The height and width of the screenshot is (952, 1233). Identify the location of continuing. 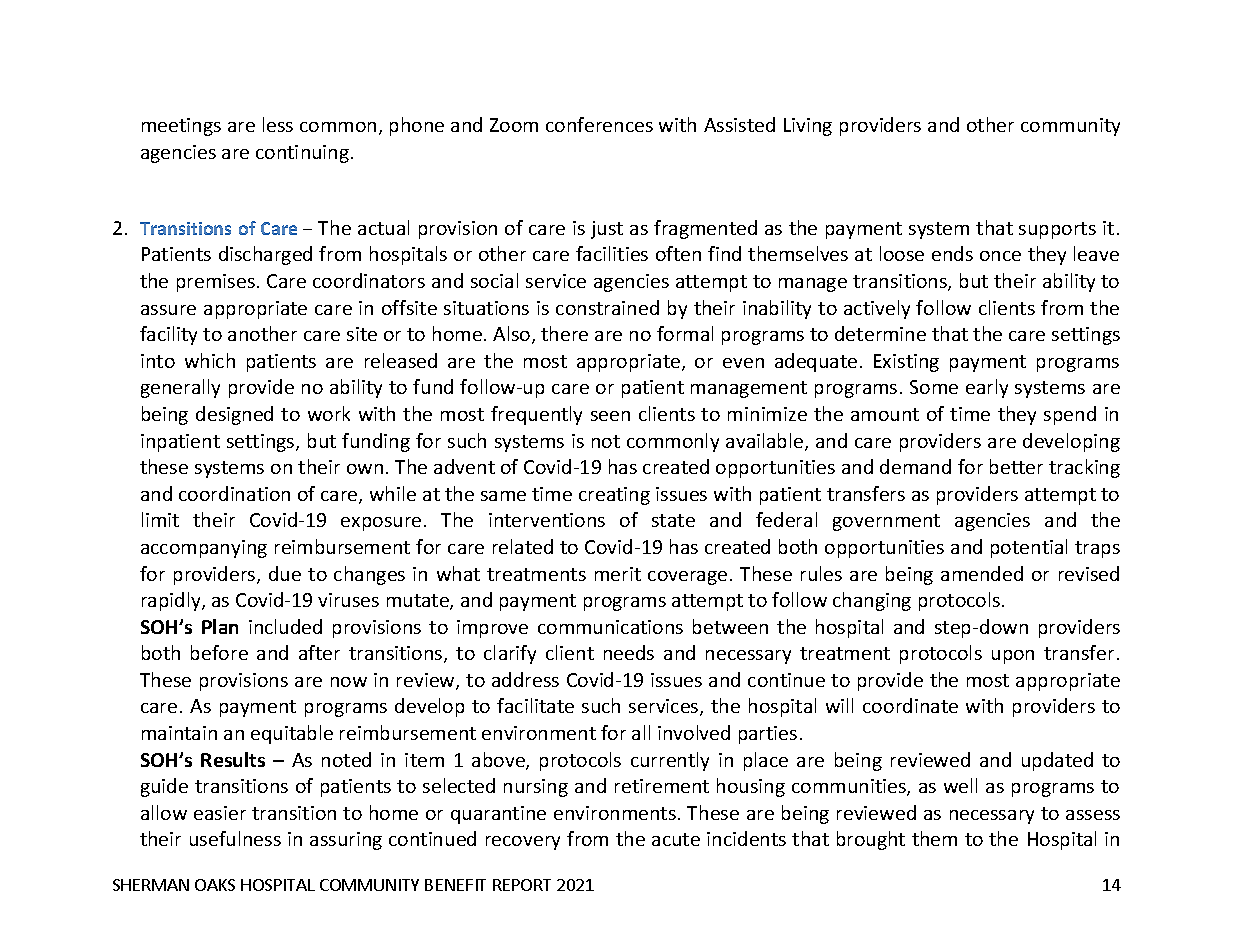
(302, 154).
